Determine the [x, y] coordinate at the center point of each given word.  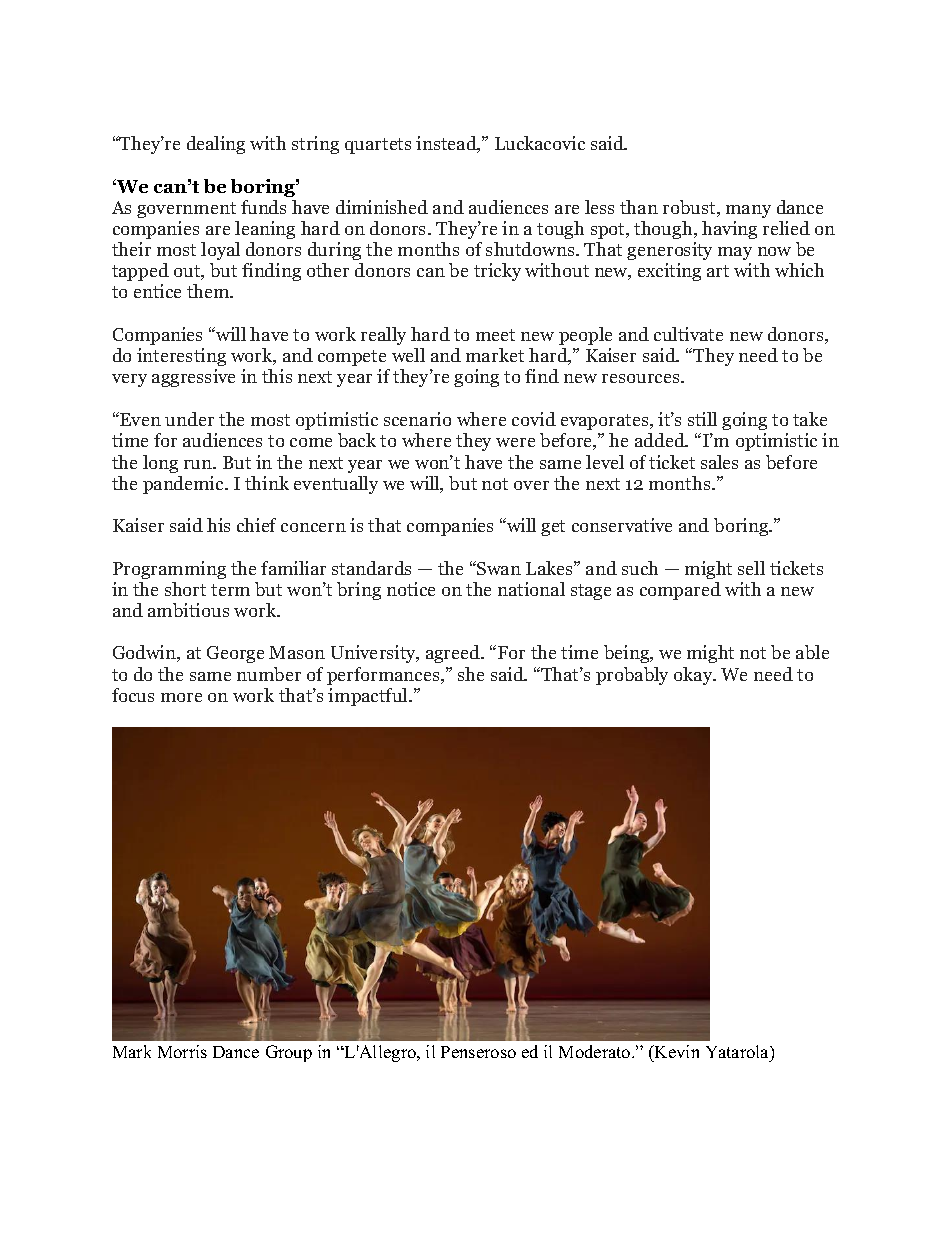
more [181, 697]
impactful [369, 697]
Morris [182, 1051]
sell [751, 568]
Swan [498, 568]
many [748, 211]
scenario [417, 419]
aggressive [193, 378]
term [230, 590]
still [702, 419]
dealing [216, 145]
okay [694, 676]
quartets [378, 146]
